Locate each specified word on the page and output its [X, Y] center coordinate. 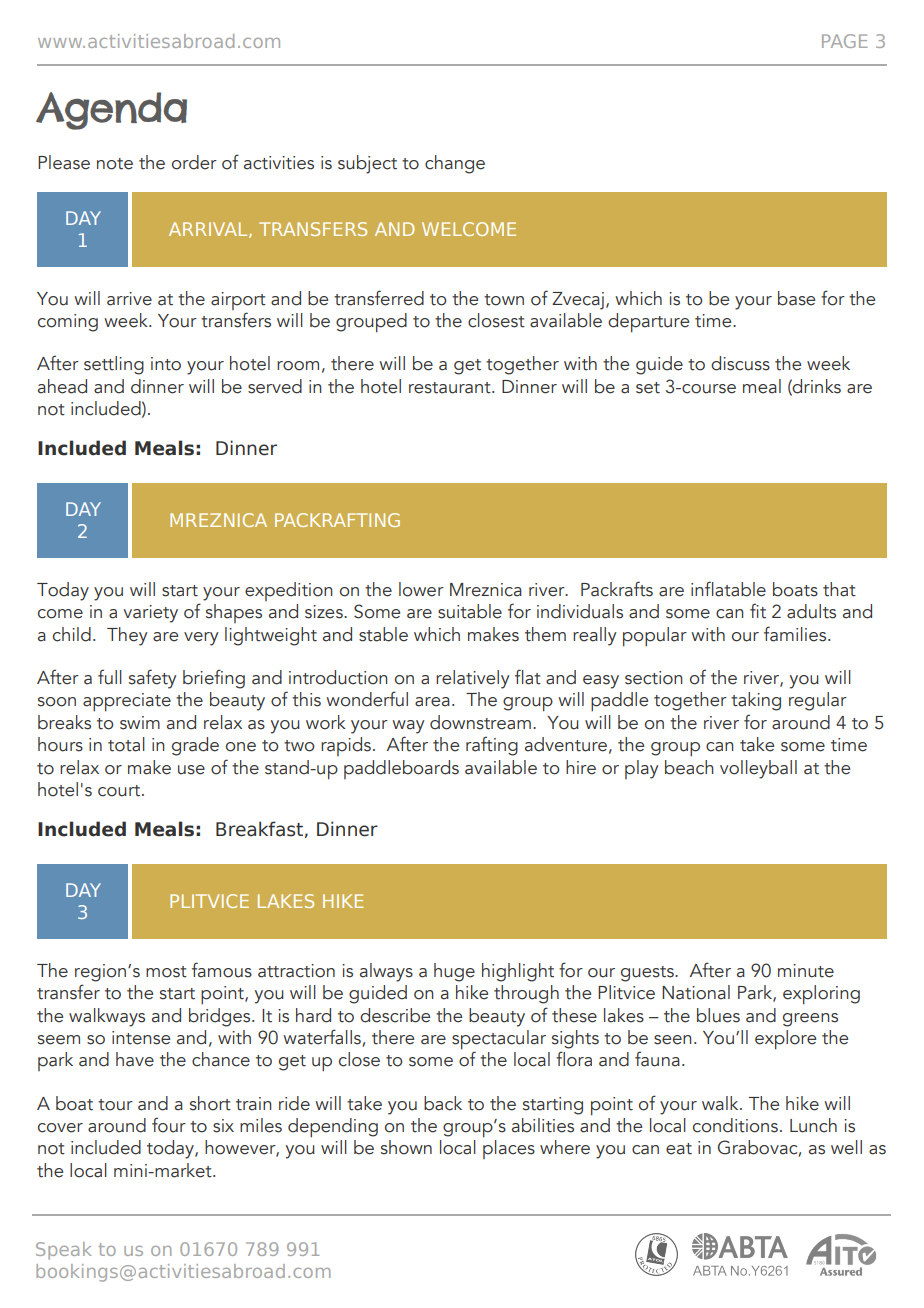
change [455, 164]
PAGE [845, 41]
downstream [480, 722]
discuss [740, 363]
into [166, 364]
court [120, 791]
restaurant [451, 388]
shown [406, 1147]
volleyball [758, 769]
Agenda [111, 111]
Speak [63, 1251]
